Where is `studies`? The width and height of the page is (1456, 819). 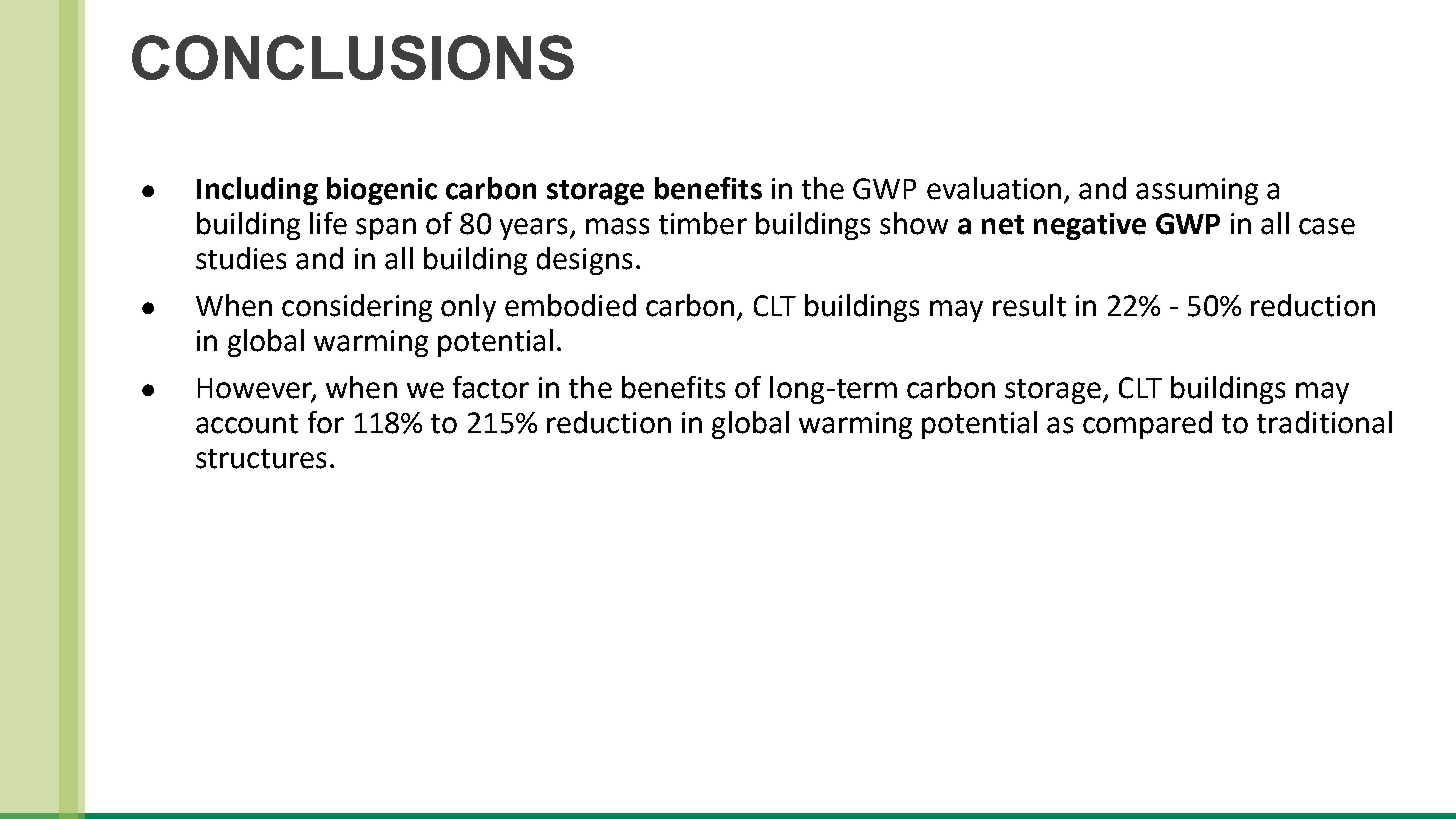
studies is located at coordinates (241, 258).
